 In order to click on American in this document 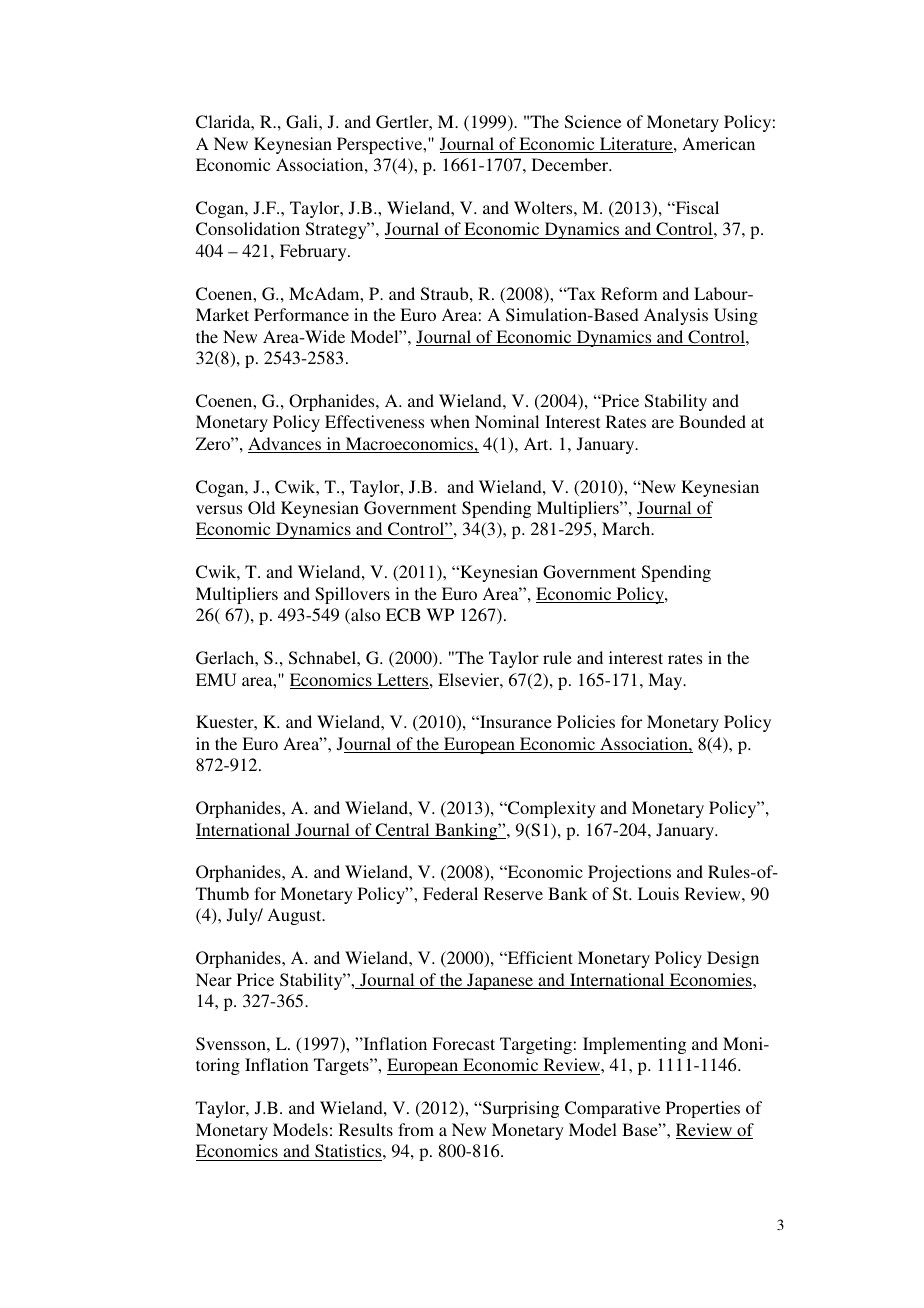, I will do `click(718, 143)`.
